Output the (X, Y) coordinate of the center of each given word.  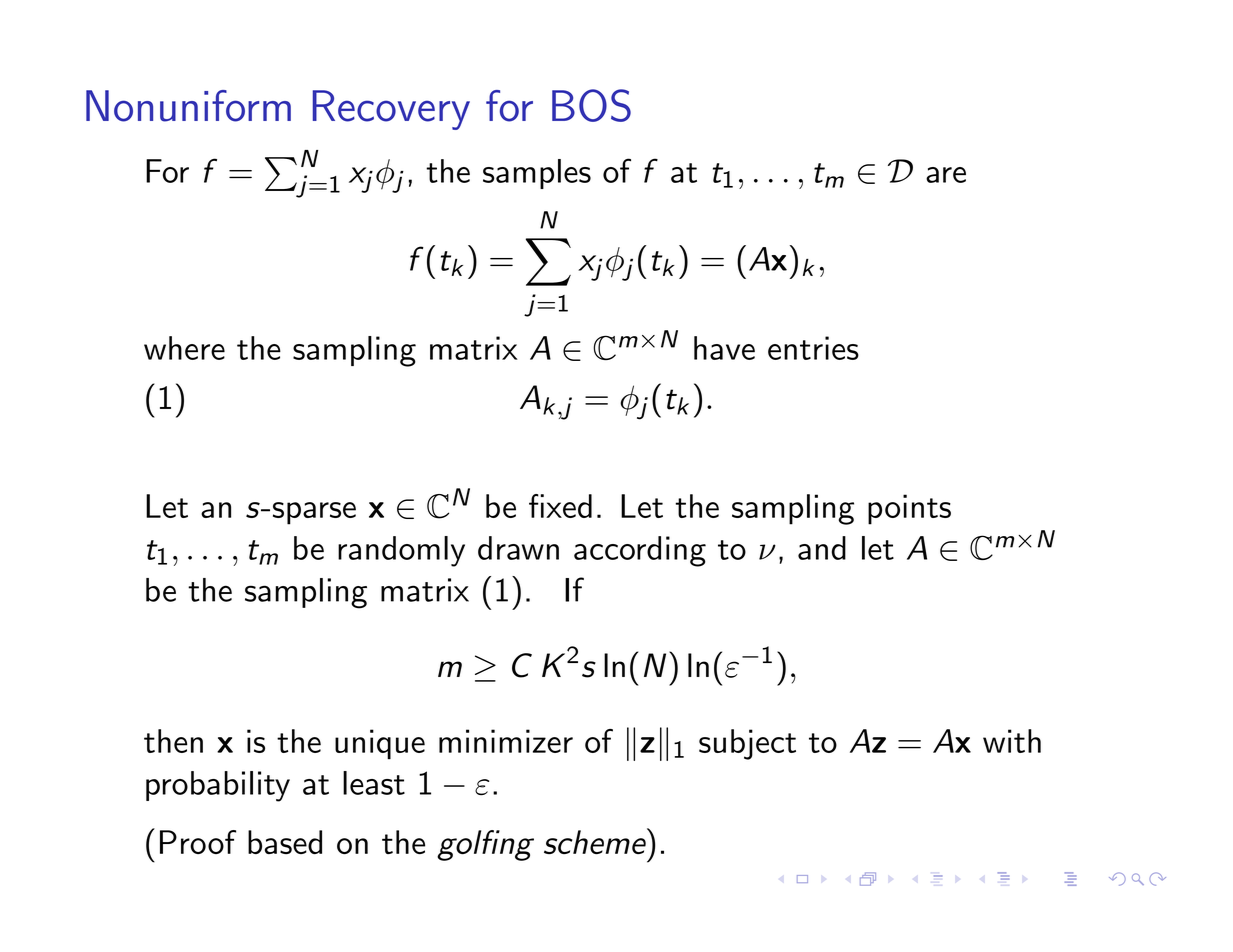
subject (747, 744)
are (946, 175)
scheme (596, 841)
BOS (591, 105)
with (1012, 741)
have (724, 348)
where (184, 348)
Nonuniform (188, 106)
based (285, 842)
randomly (401, 551)
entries (813, 348)
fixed (560, 506)
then (173, 741)
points (909, 509)
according (640, 551)
